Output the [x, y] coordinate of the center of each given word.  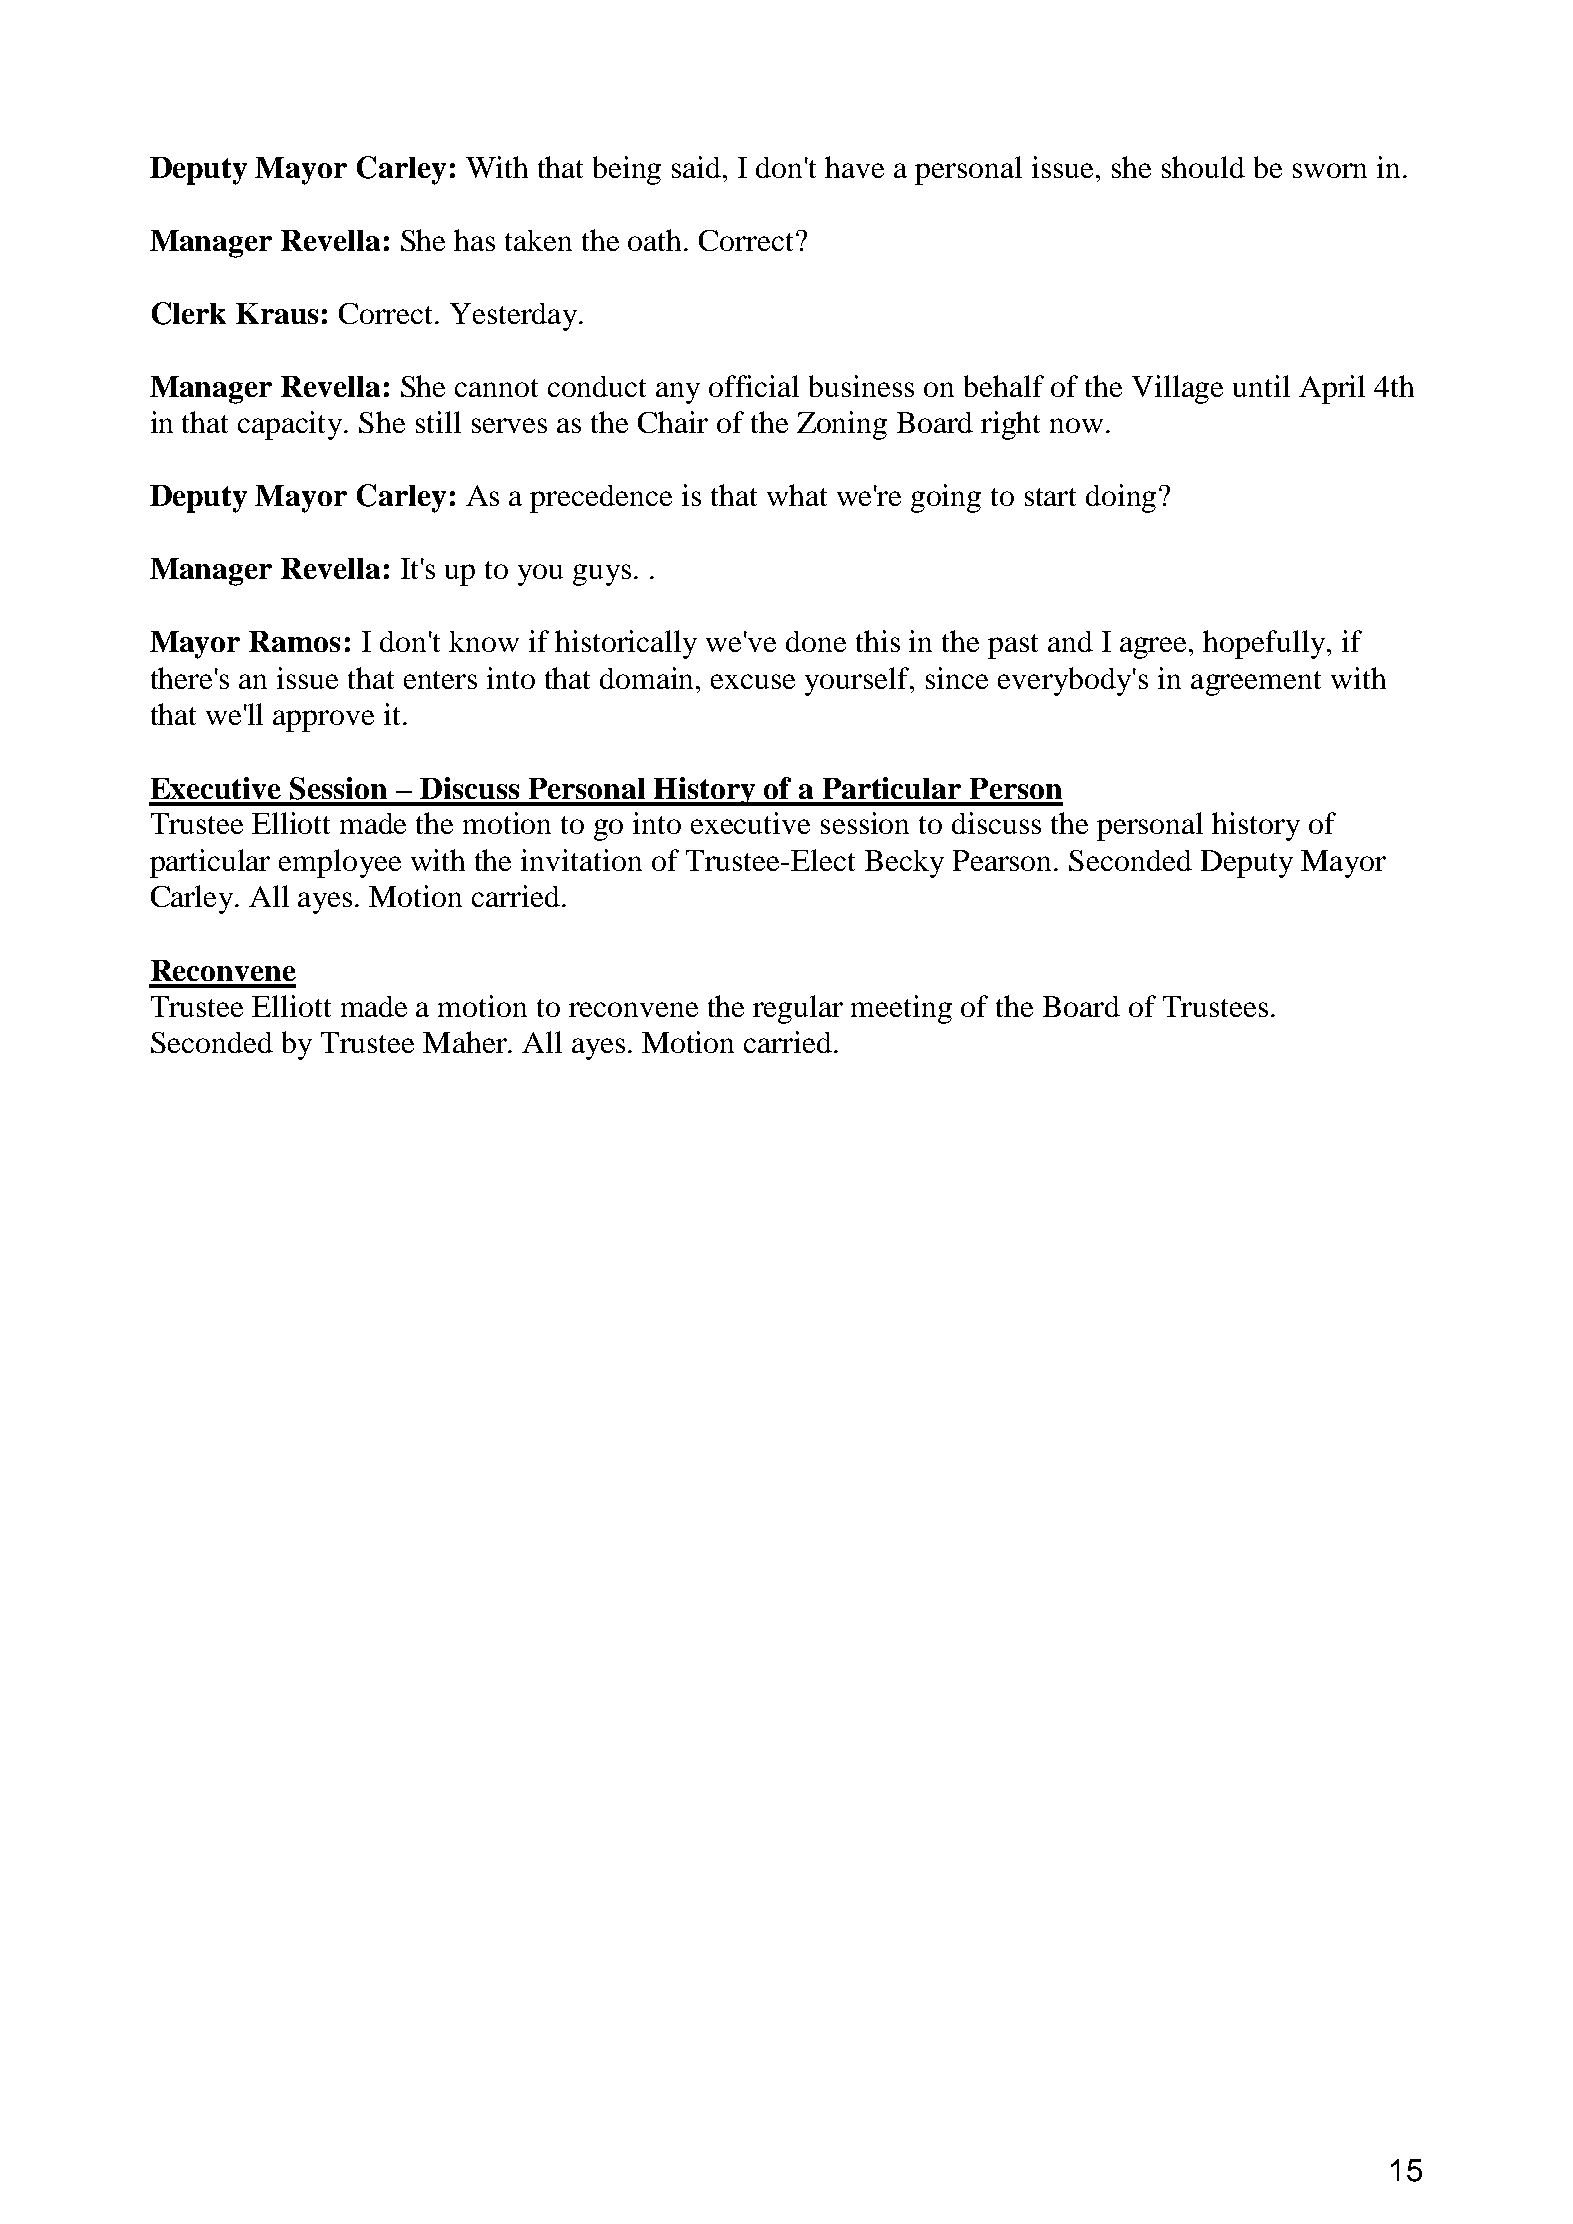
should [1203, 167]
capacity [291, 425]
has [474, 240]
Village [1177, 389]
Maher [466, 1042]
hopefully [1265, 644]
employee [340, 863]
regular [798, 1009]
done [816, 641]
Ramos [294, 641]
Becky [904, 864]
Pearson [1004, 860]
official [754, 386]
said [698, 167]
